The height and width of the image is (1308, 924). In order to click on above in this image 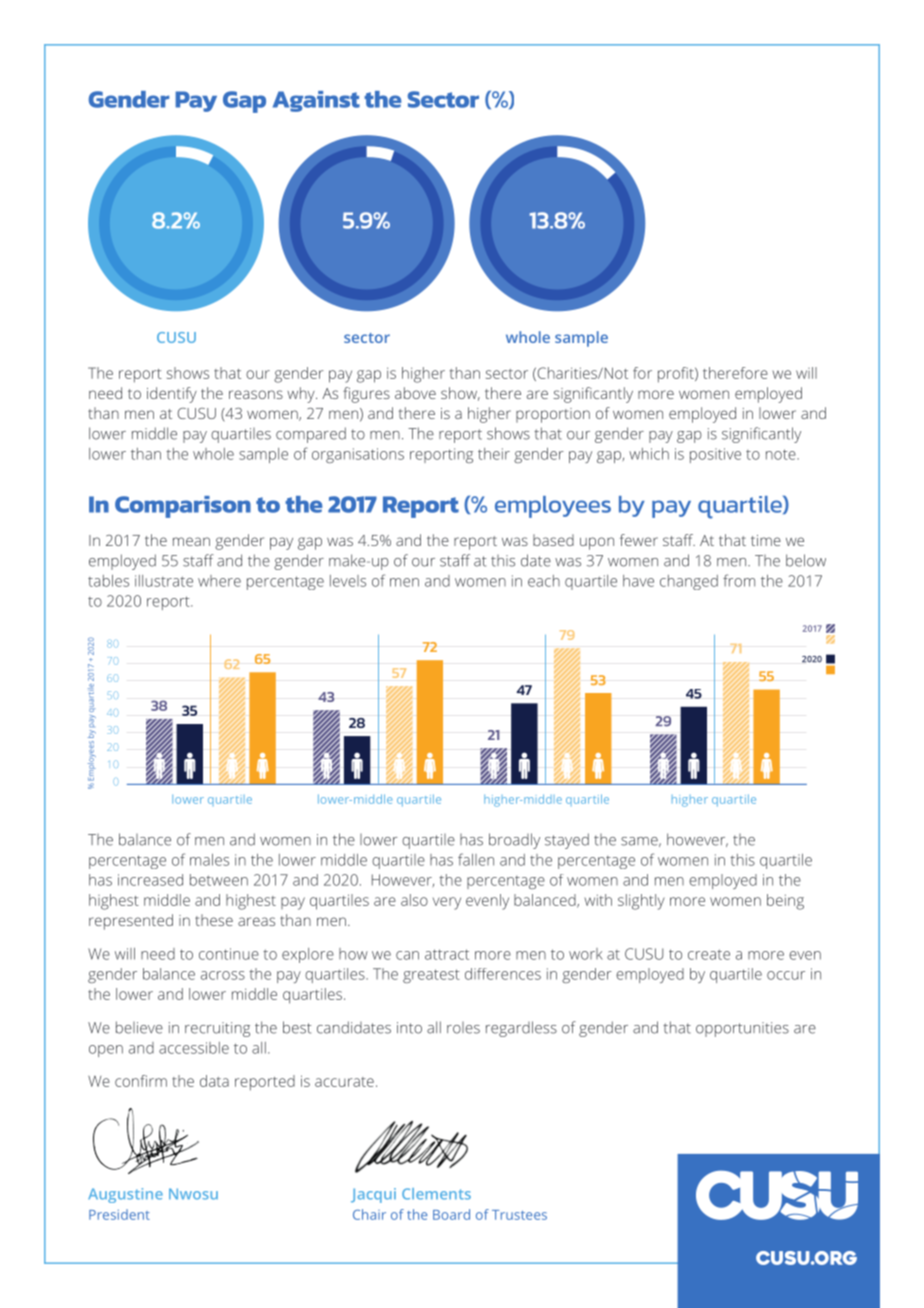, I will do `click(415, 393)`.
